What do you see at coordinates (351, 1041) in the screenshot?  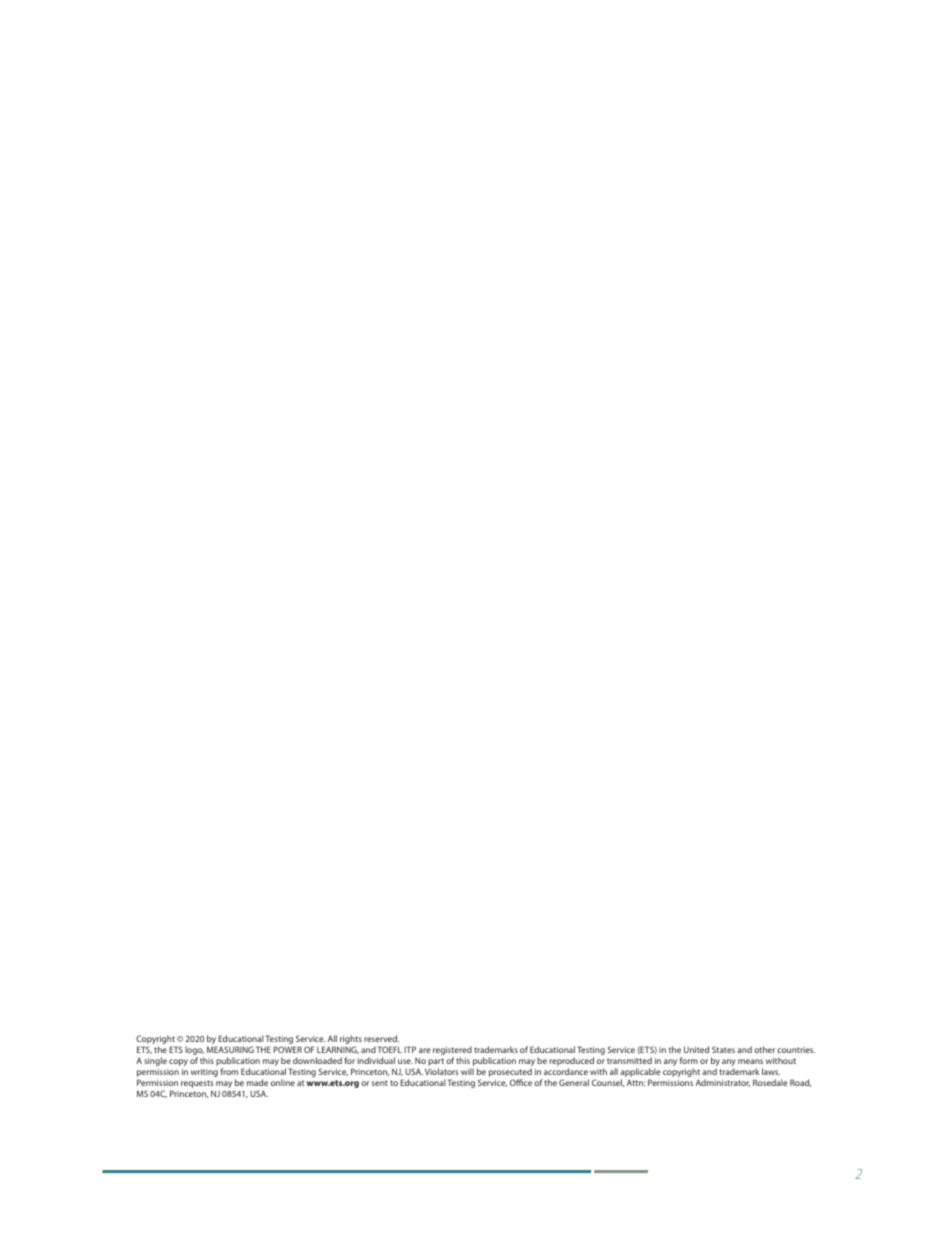 I see `rights` at bounding box center [351, 1041].
